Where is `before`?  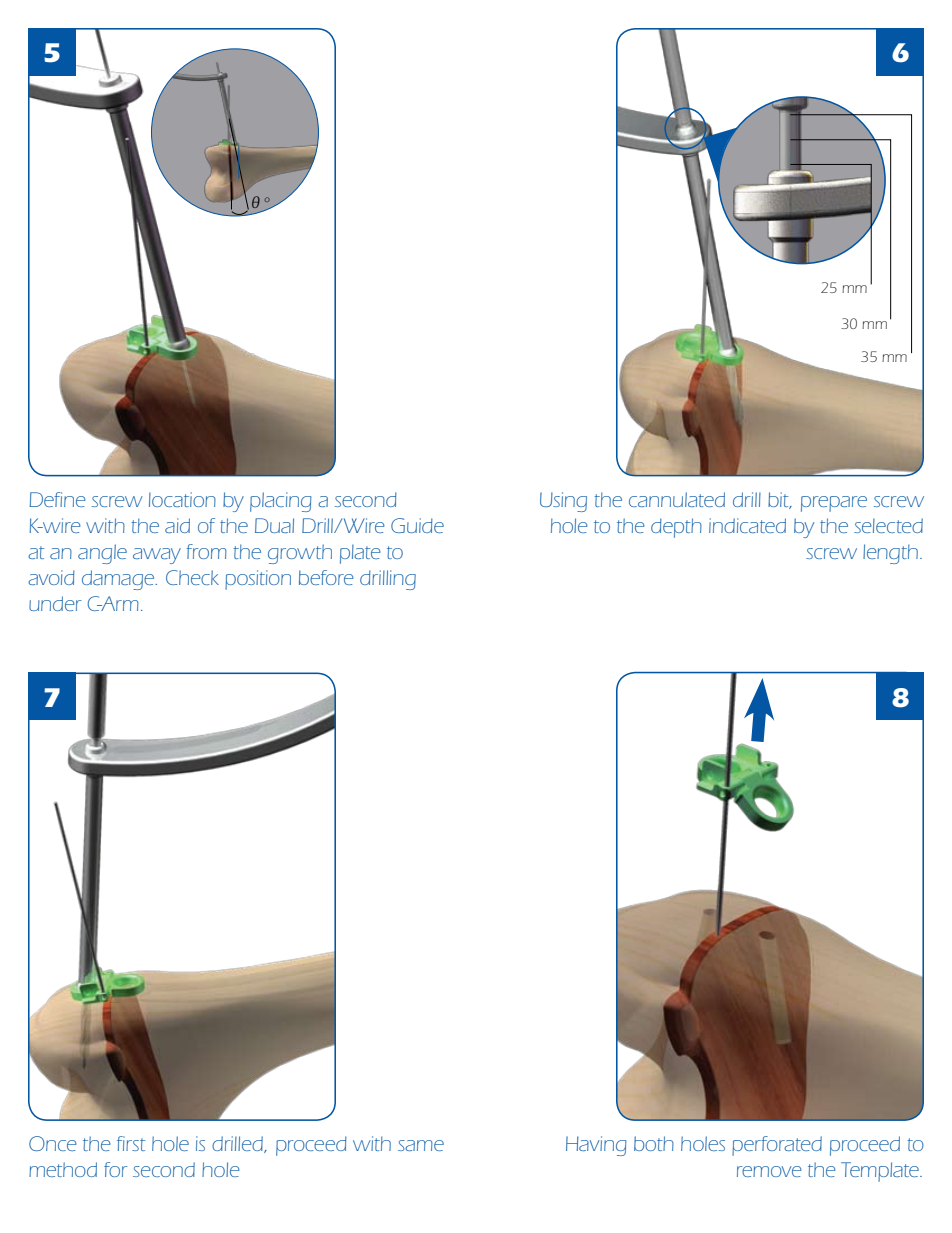 before is located at coordinates (326, 577).
